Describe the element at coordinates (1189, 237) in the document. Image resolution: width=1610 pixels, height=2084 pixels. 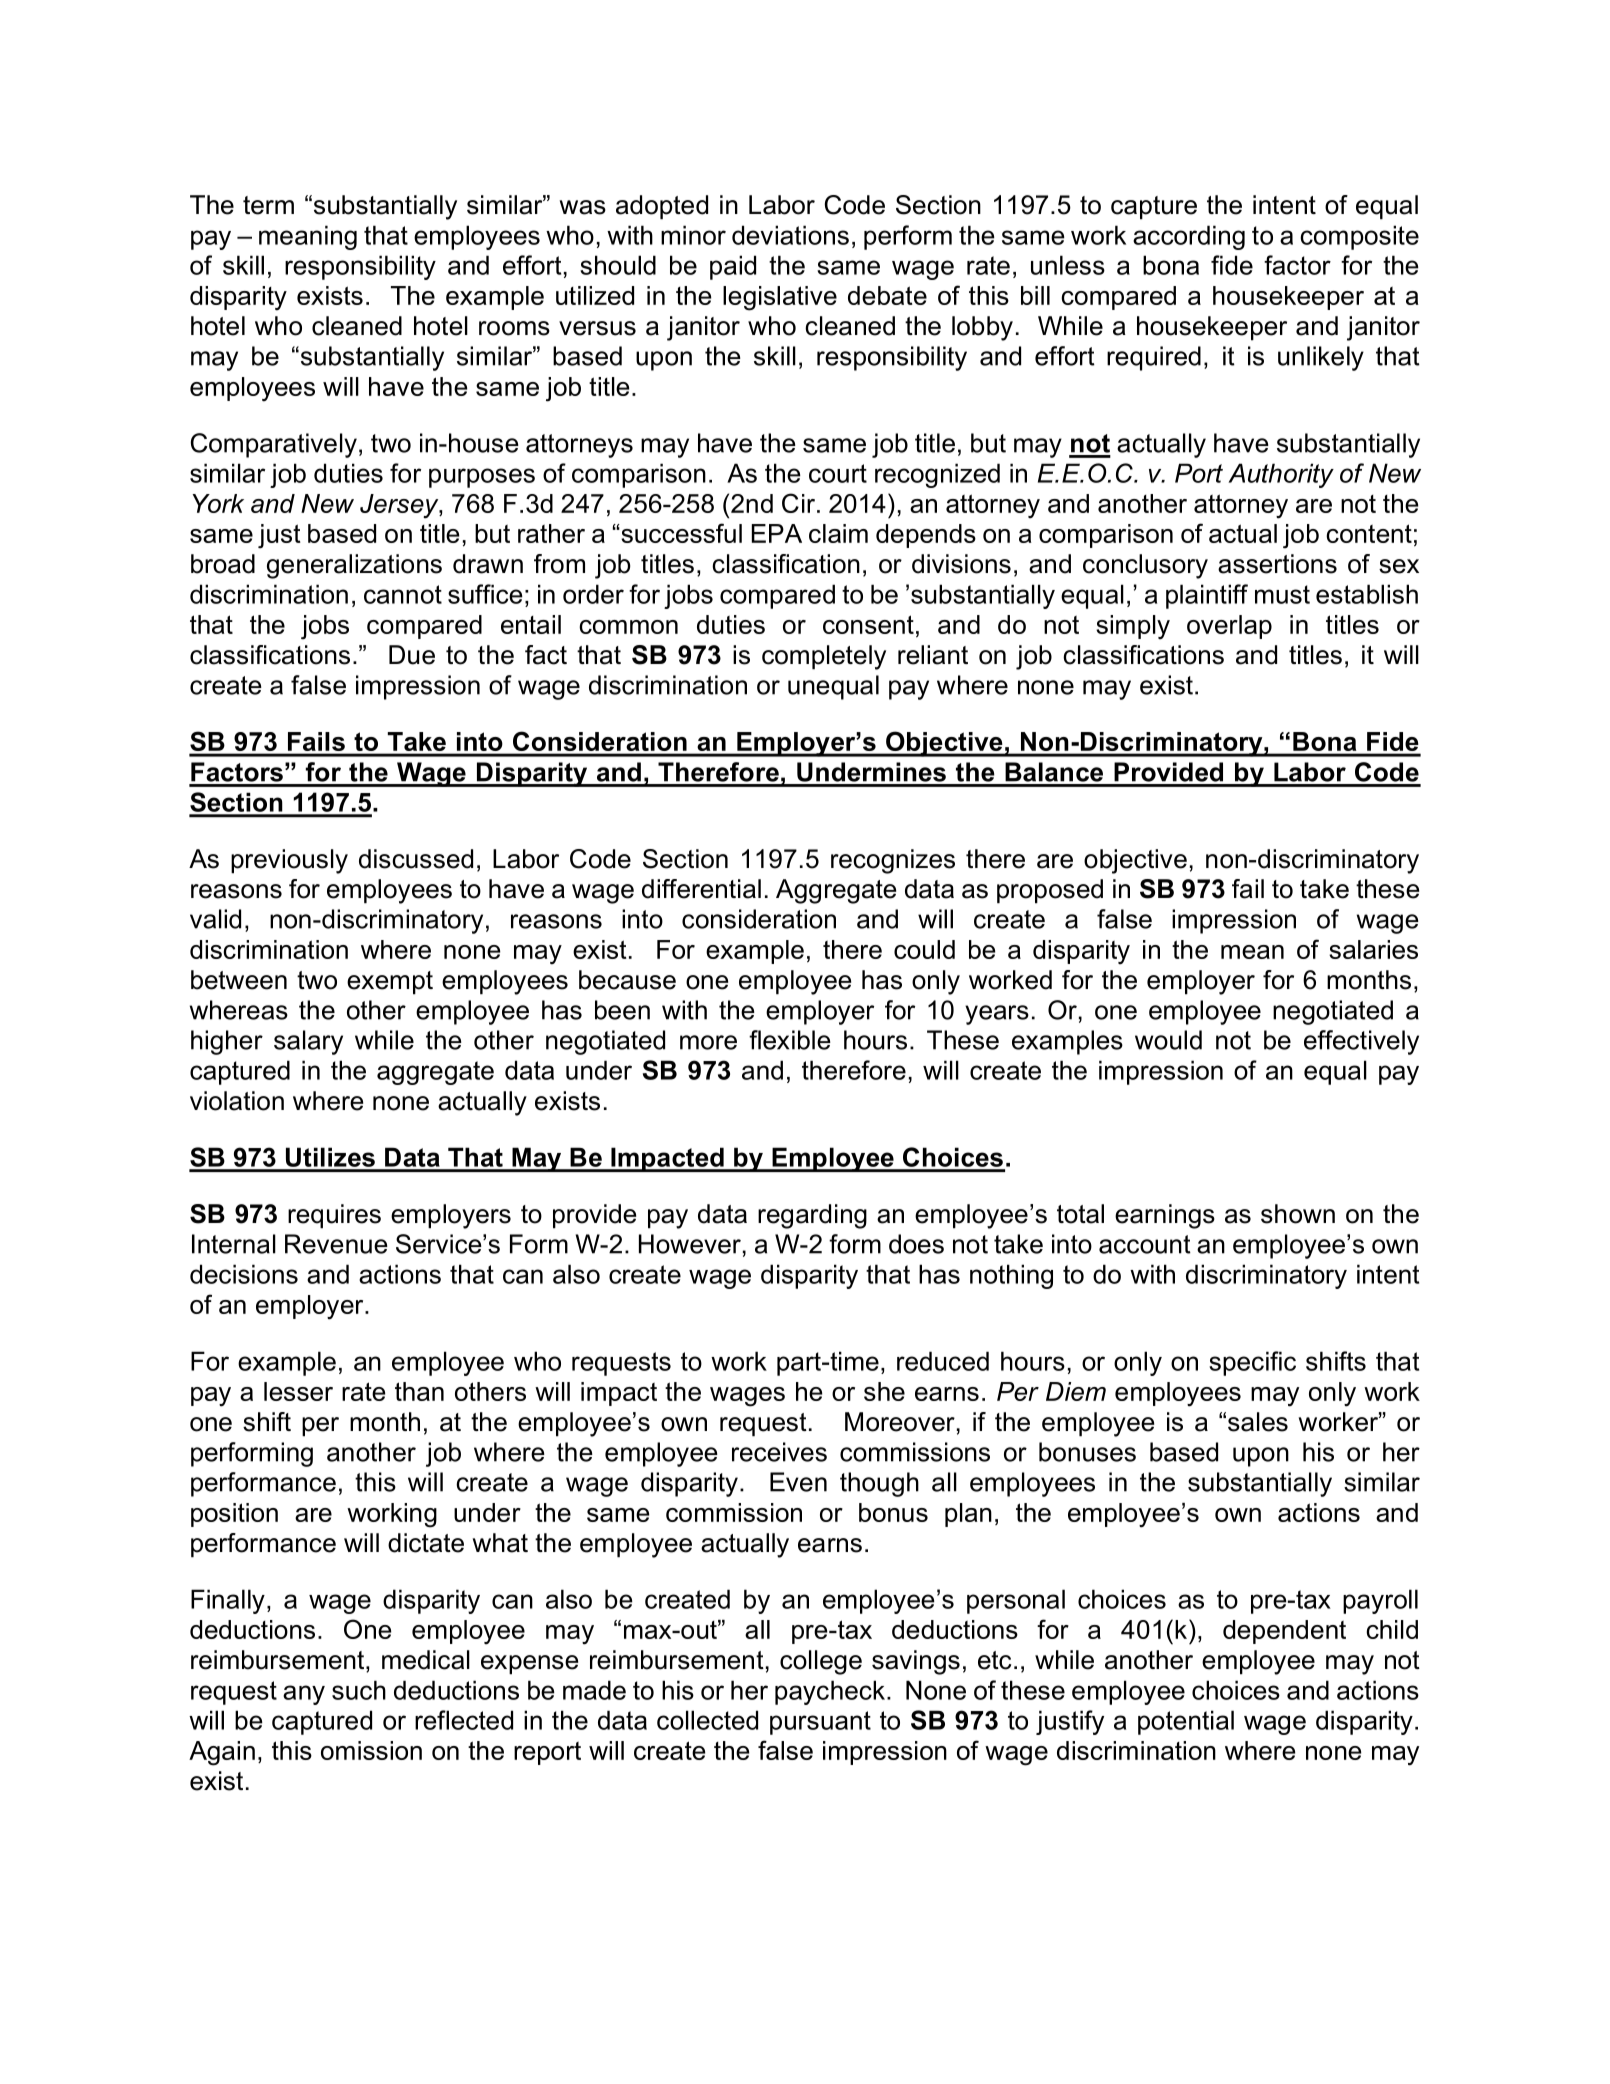
I see `according` at that location.
